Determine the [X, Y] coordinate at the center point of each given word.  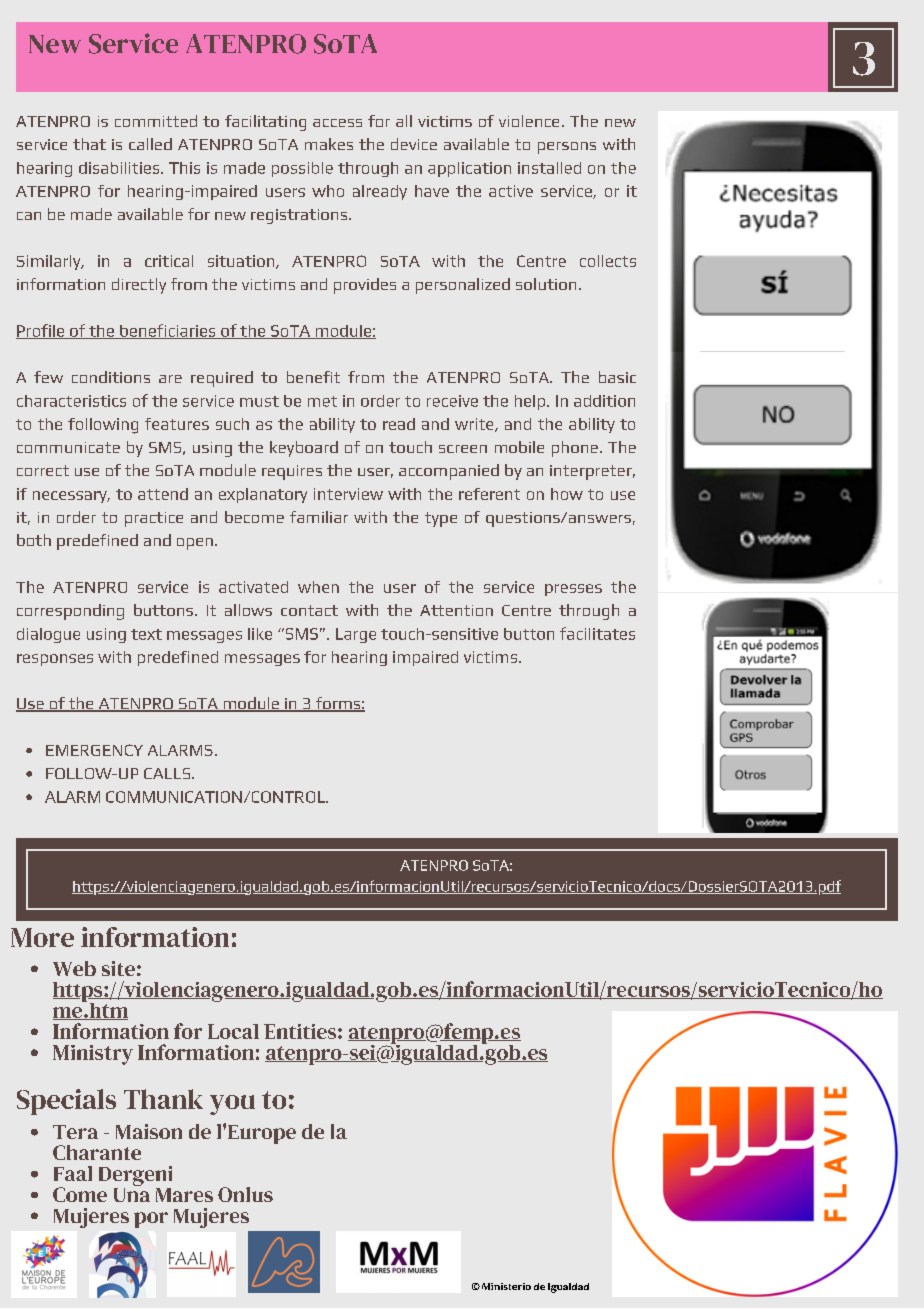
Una [132, 1193]
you [232, 1105]
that [89, 144]
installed [549, 168]
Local [233, 1031]
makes [329, 144]
